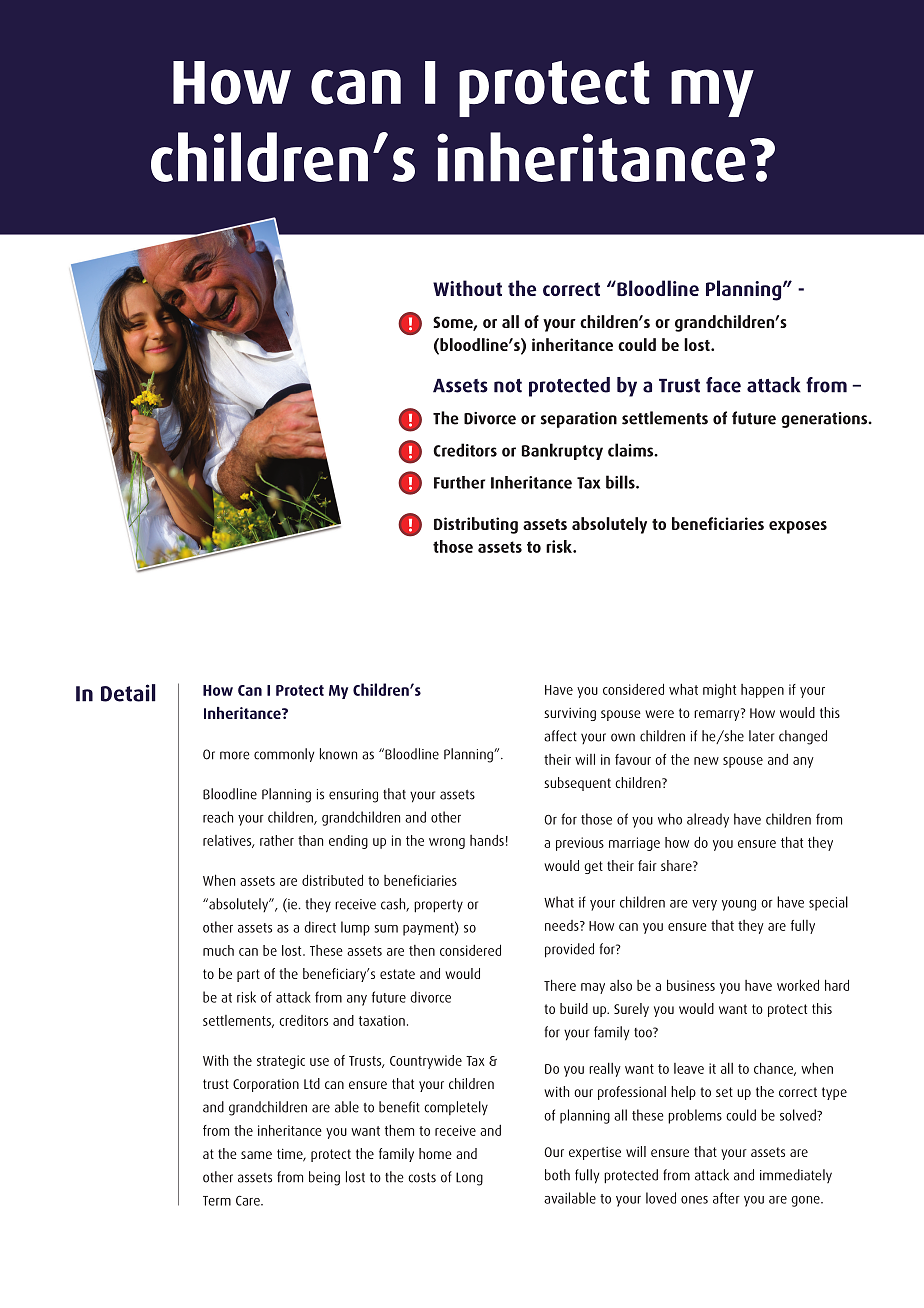 Image resolution: width=924 pixels, height=1308 pixels. What do you see at coordinates (128, 693) in the screenshot?
I see `Detail` at bounding box center [128, 693].
